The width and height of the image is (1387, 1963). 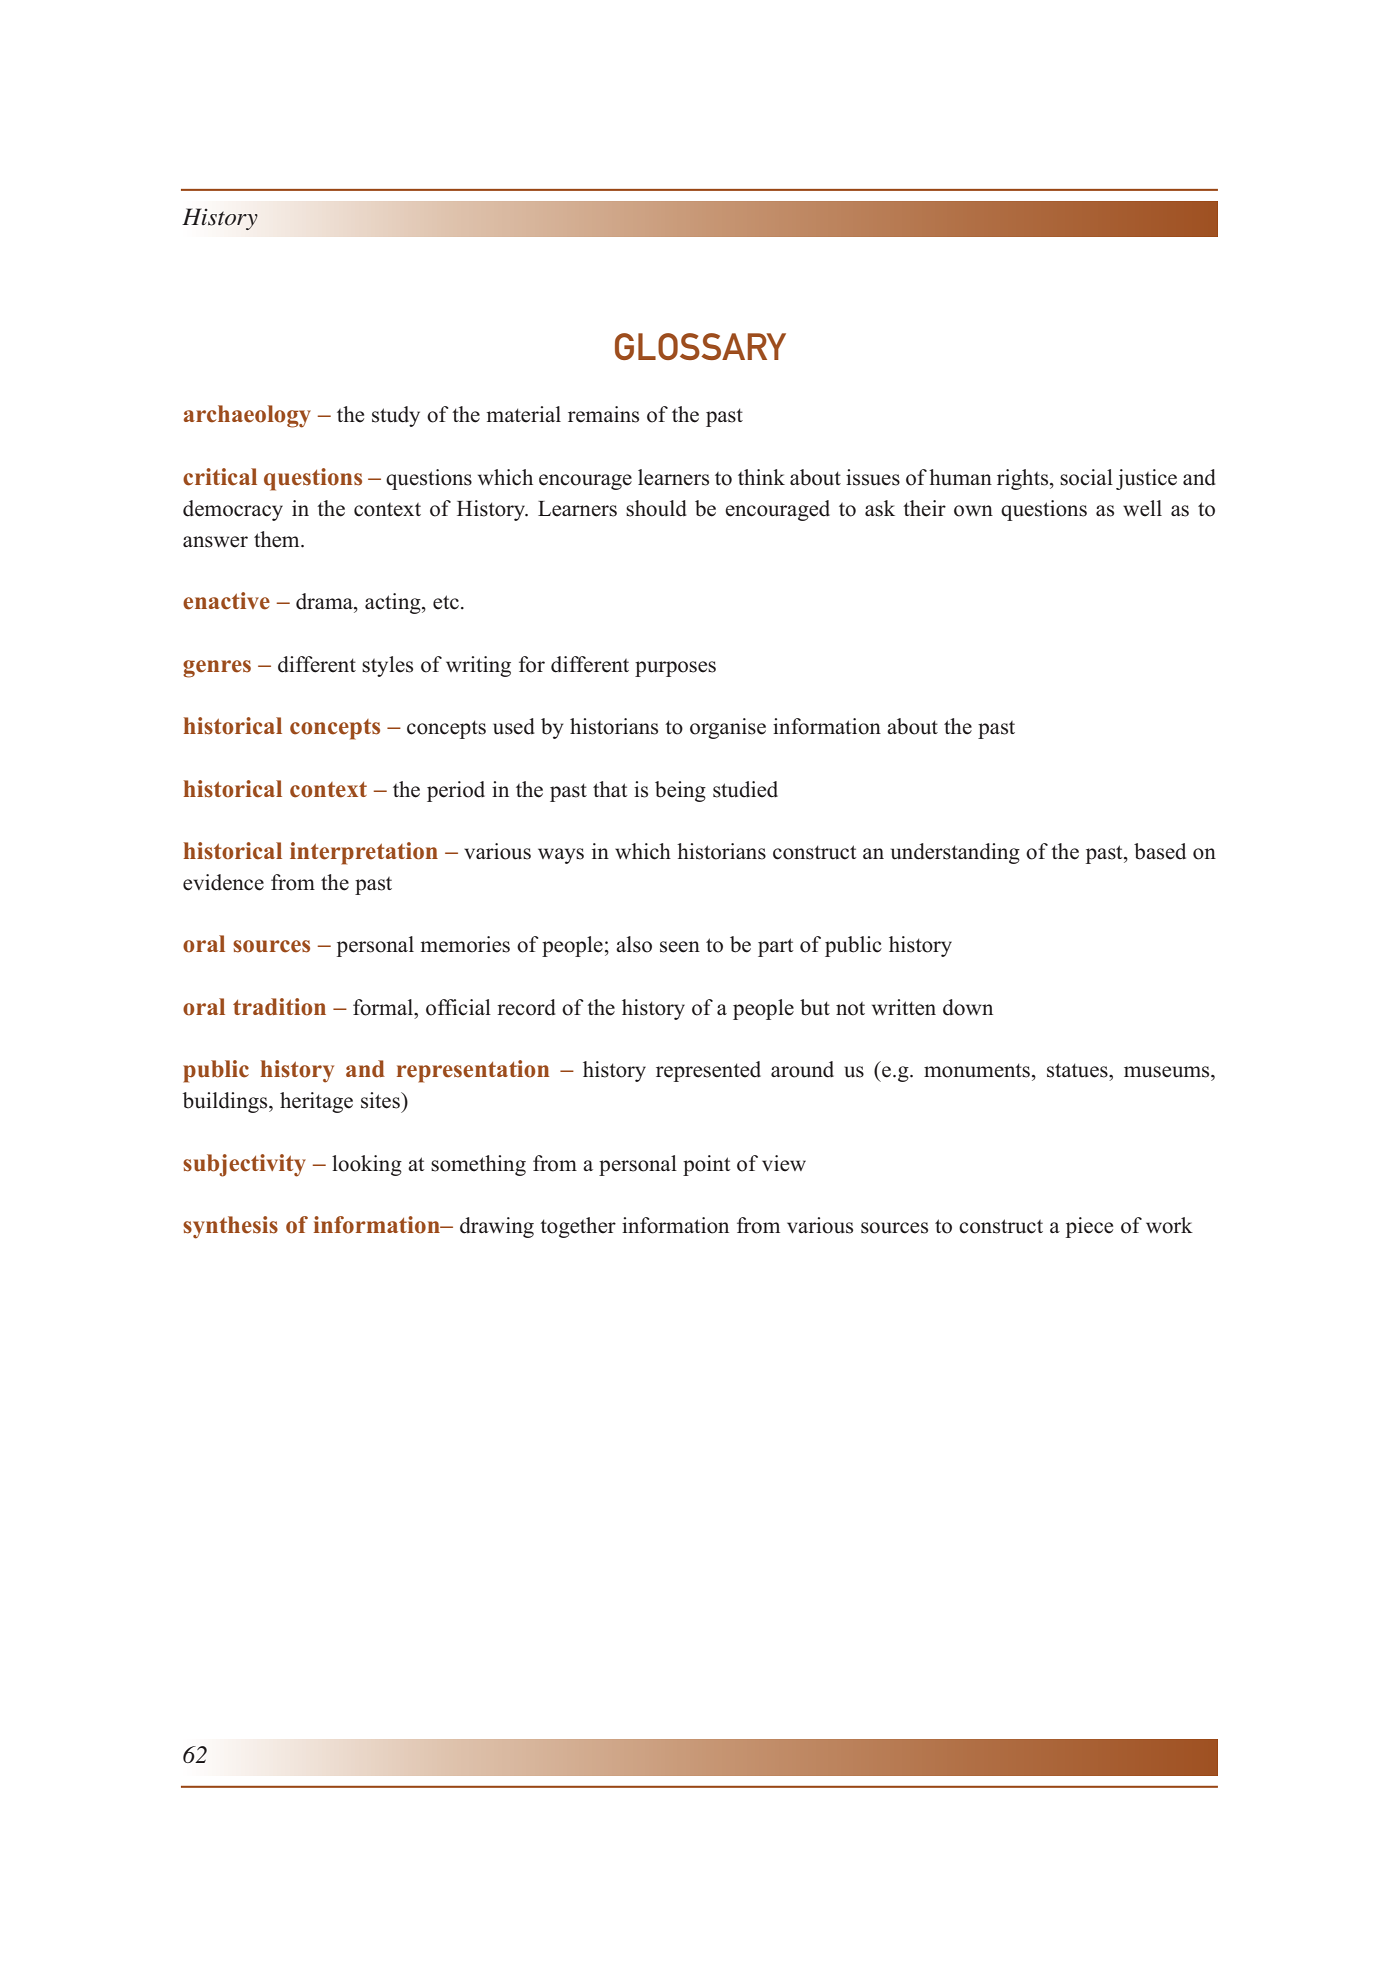 What do you see at coordinates (675, 669) in the image?
I see `purposes` at bounding box center [675, 669].
